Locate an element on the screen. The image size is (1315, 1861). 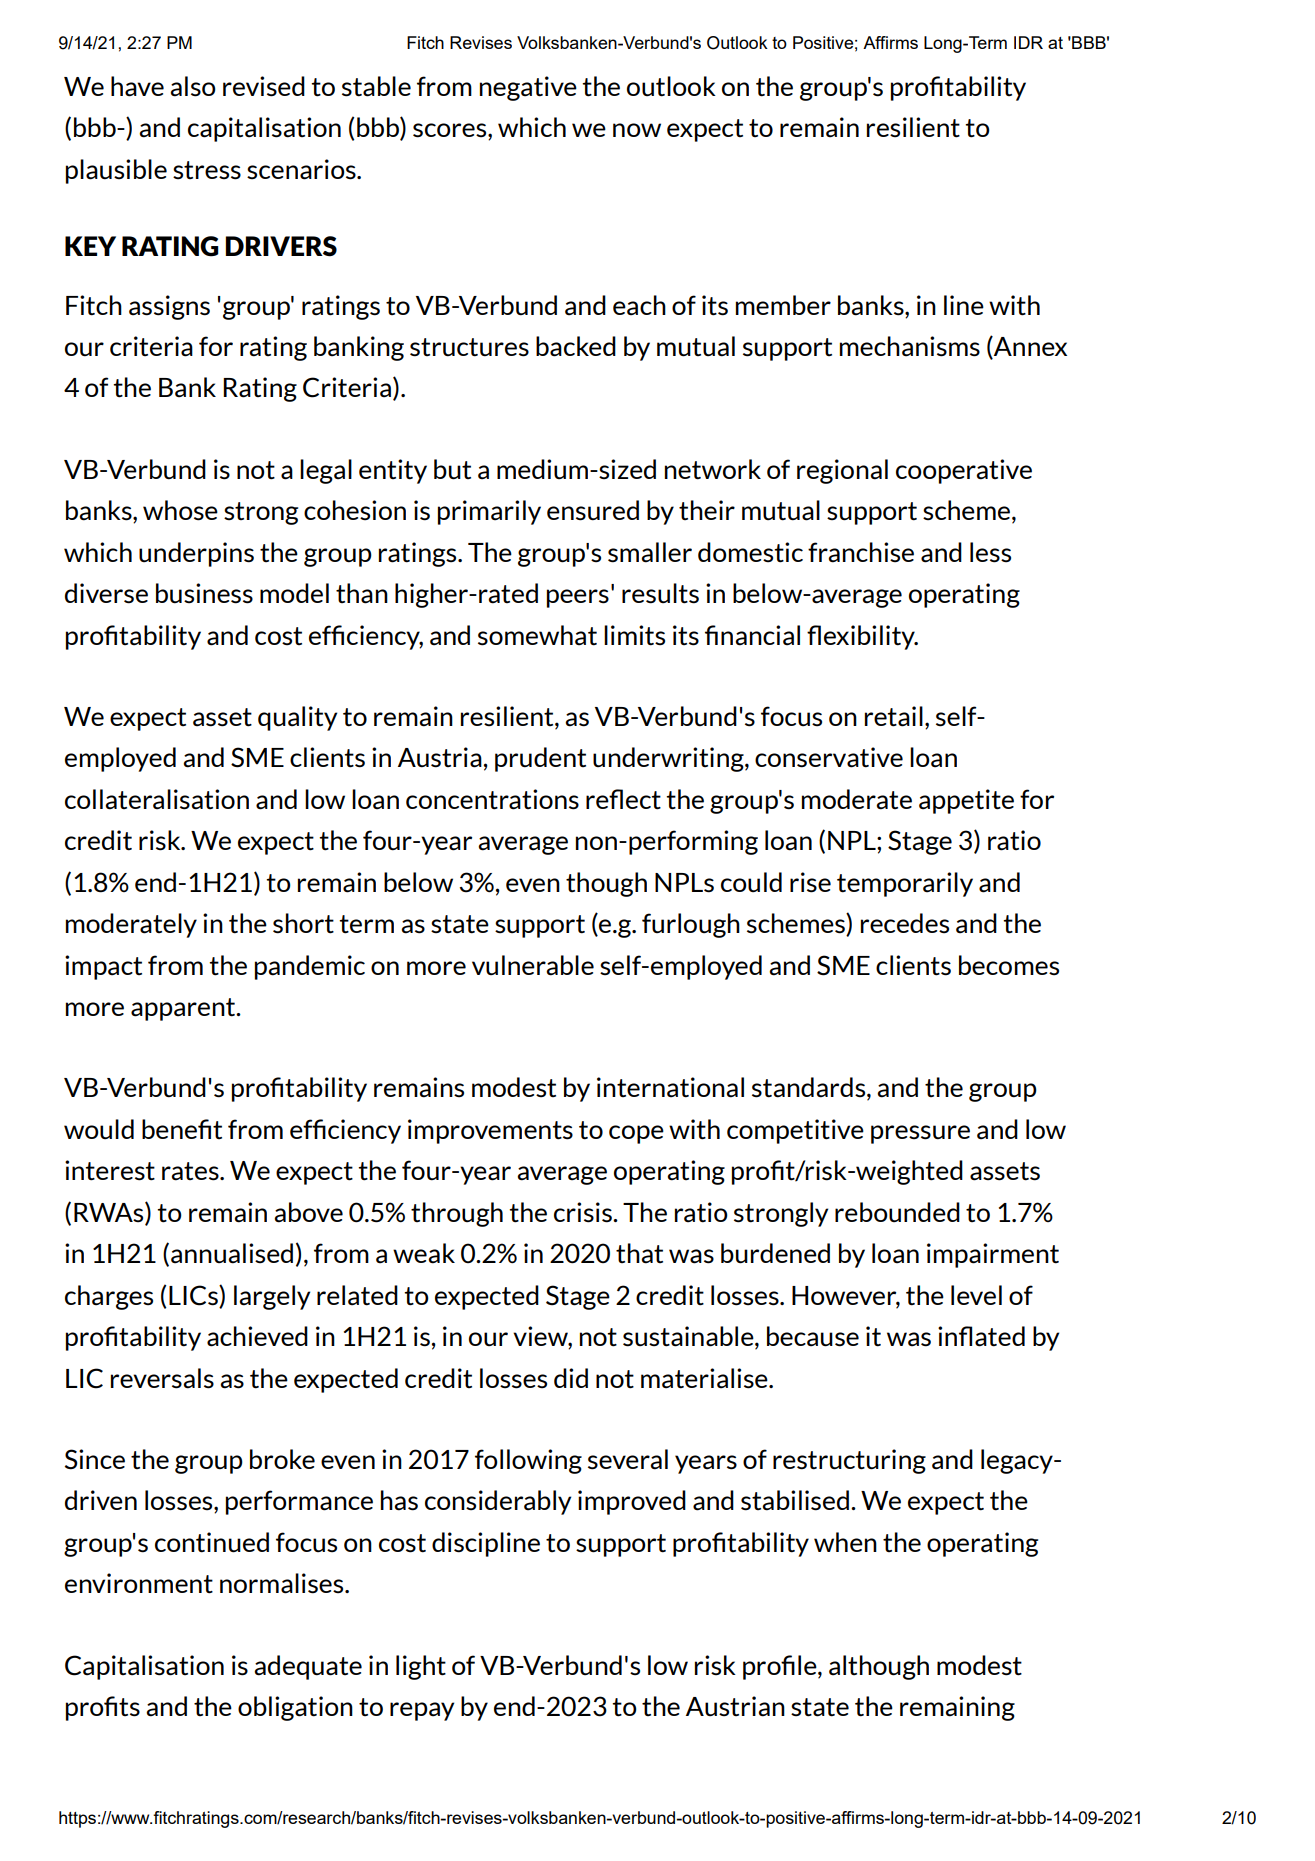
temporarily is located at coordinates (905, 884).
